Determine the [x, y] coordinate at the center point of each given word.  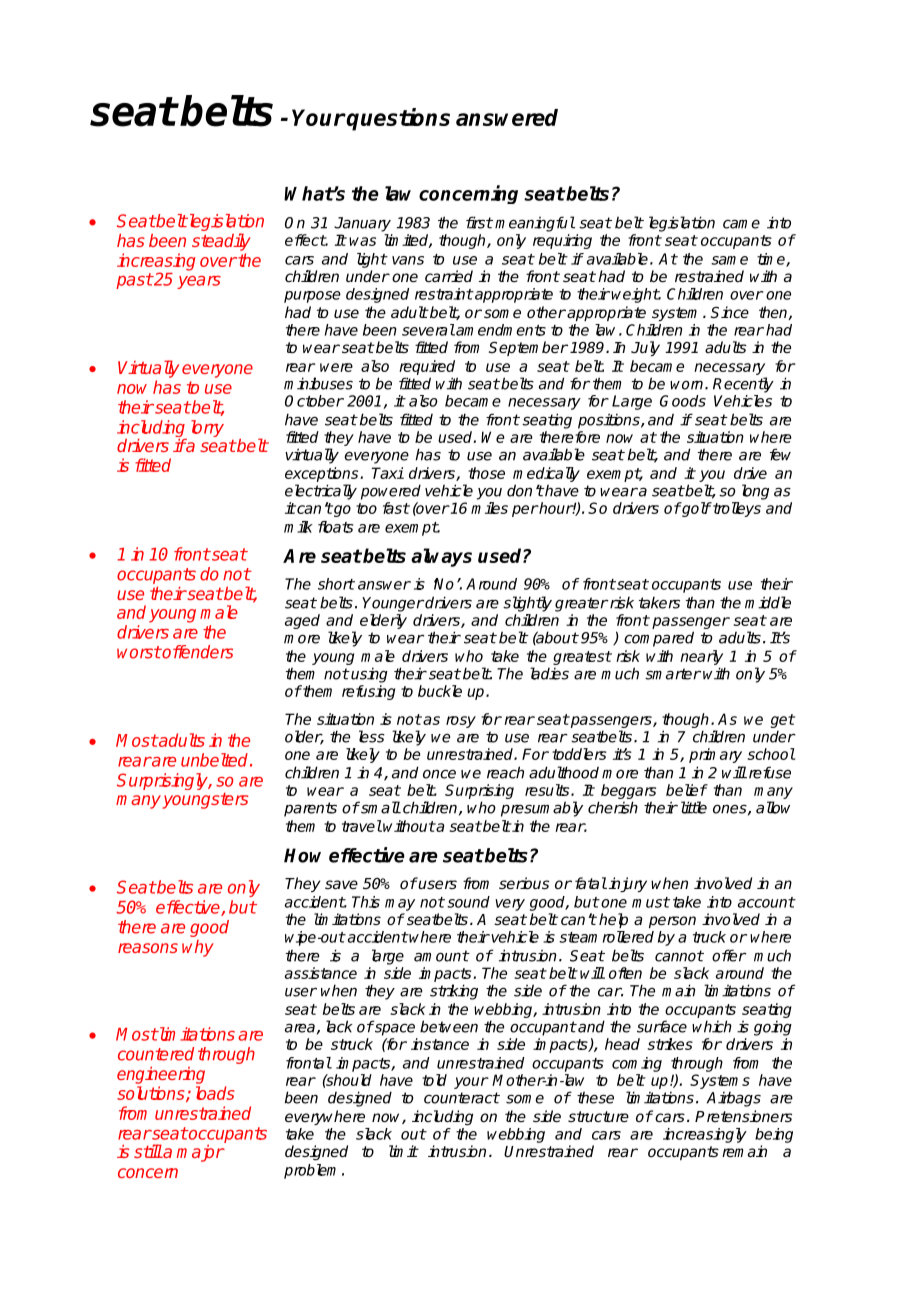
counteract [462, 1098]
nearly [701, 657]
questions [397, 119]
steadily [221, 242]
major [200, 1153]
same [729, 260]
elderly [383, 621]
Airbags [734, 1099]
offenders [197, 652]
